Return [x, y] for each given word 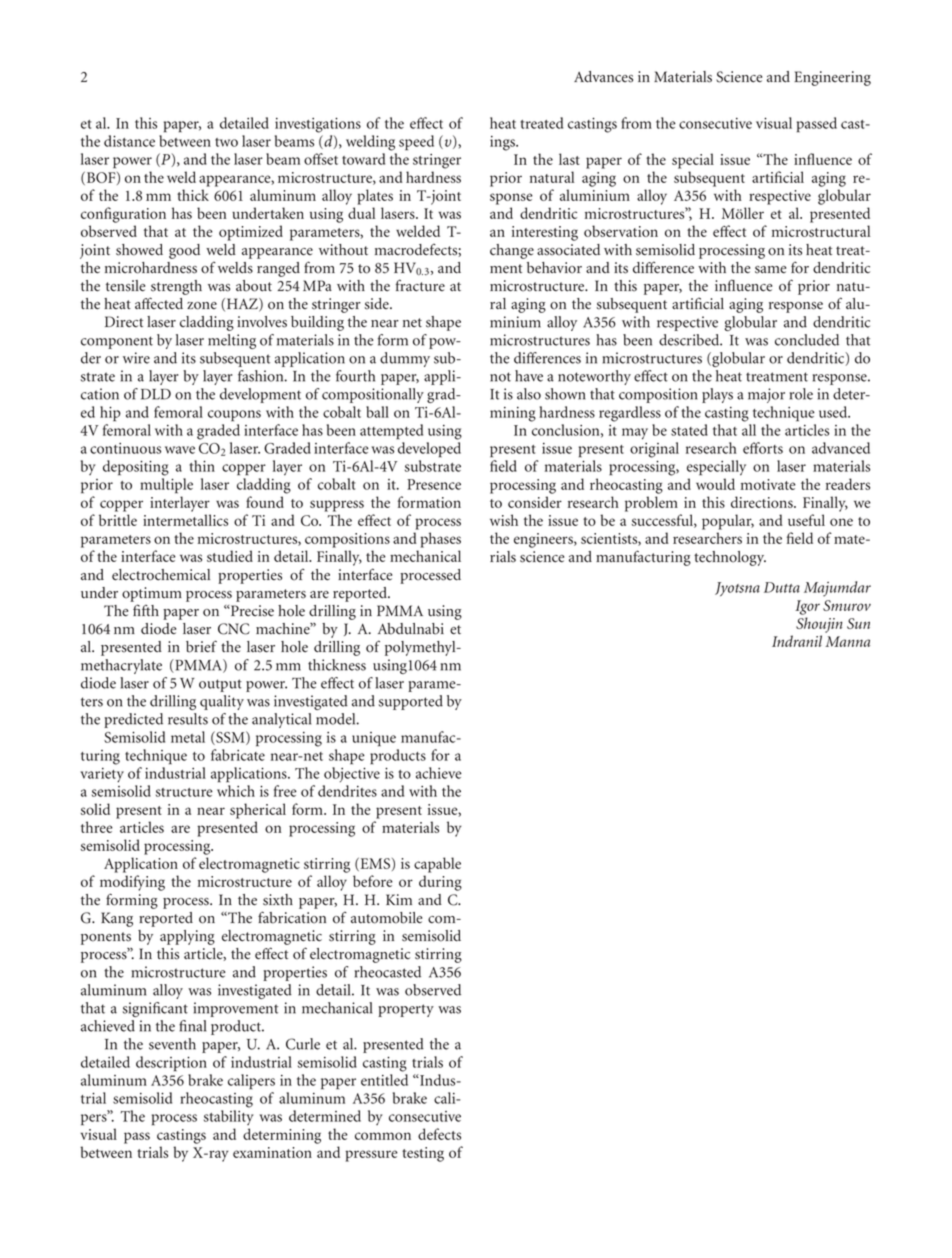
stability [229, 1117]
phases [440, 540]
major [766, 395]
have [529, 376]
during [440, 883]
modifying [132, 883]
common [383, 1136]
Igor [807, 607]
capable [437, 865]
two [226, 142]
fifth [146, 610]
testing [423, 1154]
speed [416, 143]
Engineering [832, 78]
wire [136, 358]
